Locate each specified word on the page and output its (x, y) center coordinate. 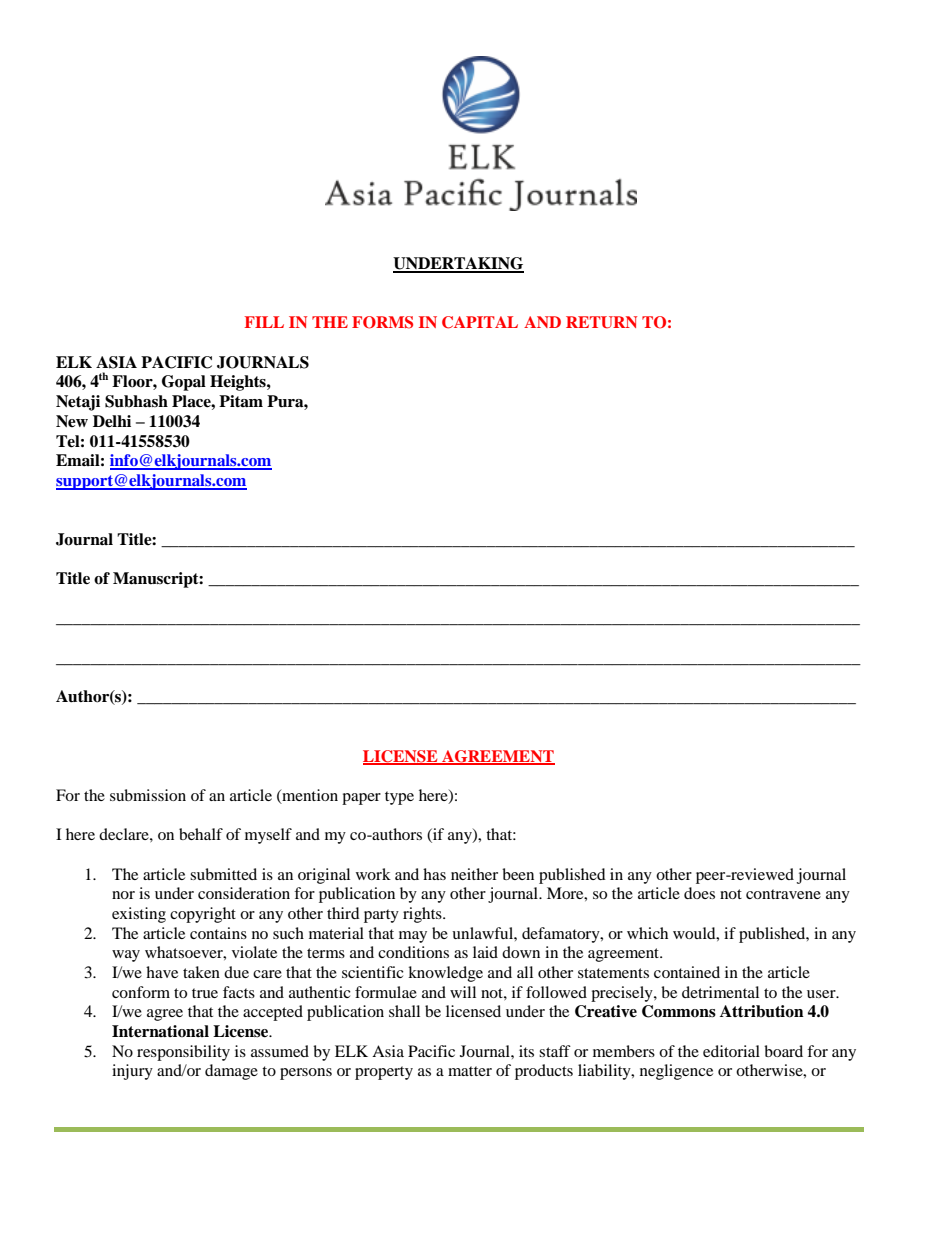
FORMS (382, 322)
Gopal (184, 383)
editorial (731, 1051)
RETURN (601, 322)
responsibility (183, 1053)
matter (470, 1071)
